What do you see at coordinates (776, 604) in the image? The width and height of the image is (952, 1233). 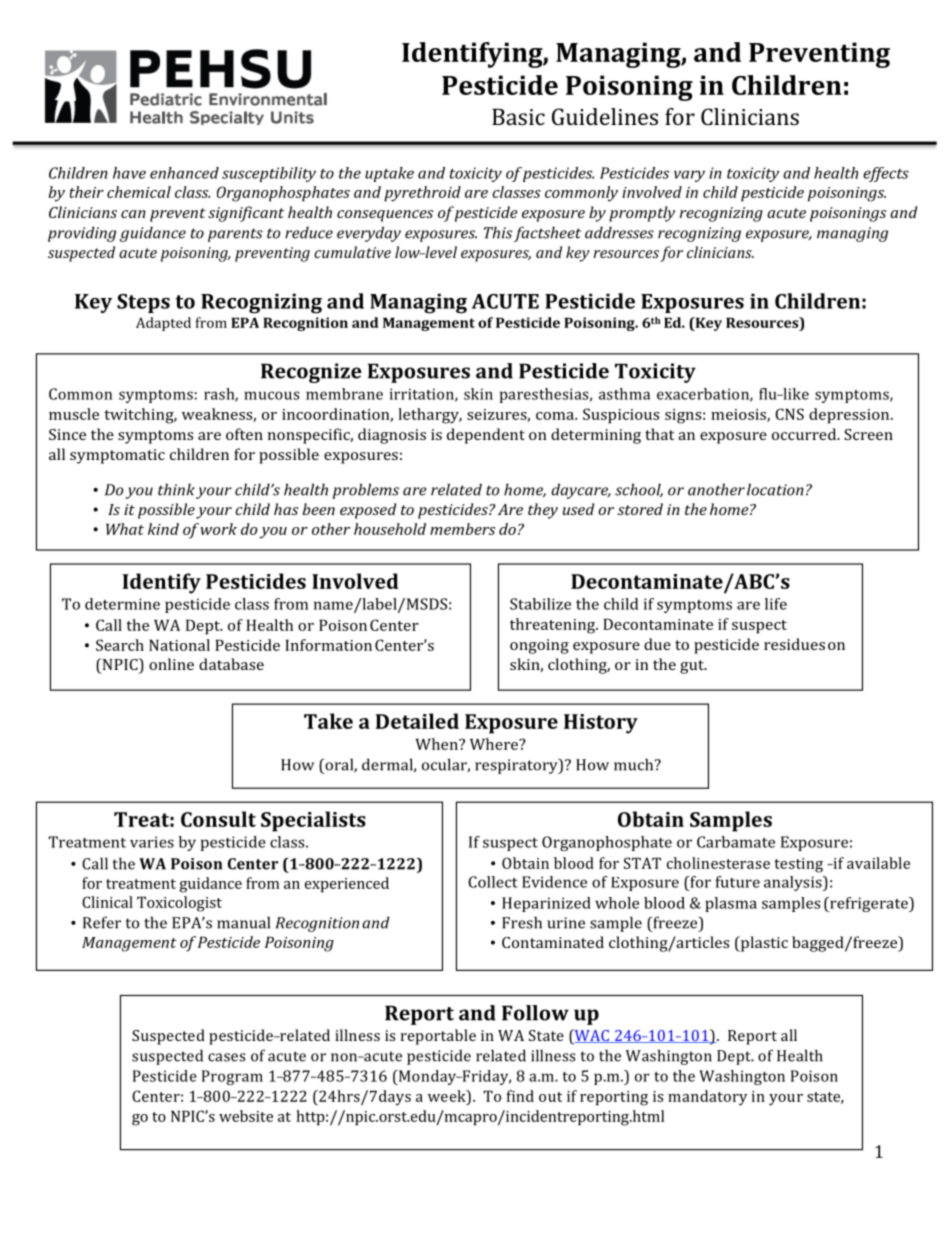 I see `life` at bounding box center [776, 604].
